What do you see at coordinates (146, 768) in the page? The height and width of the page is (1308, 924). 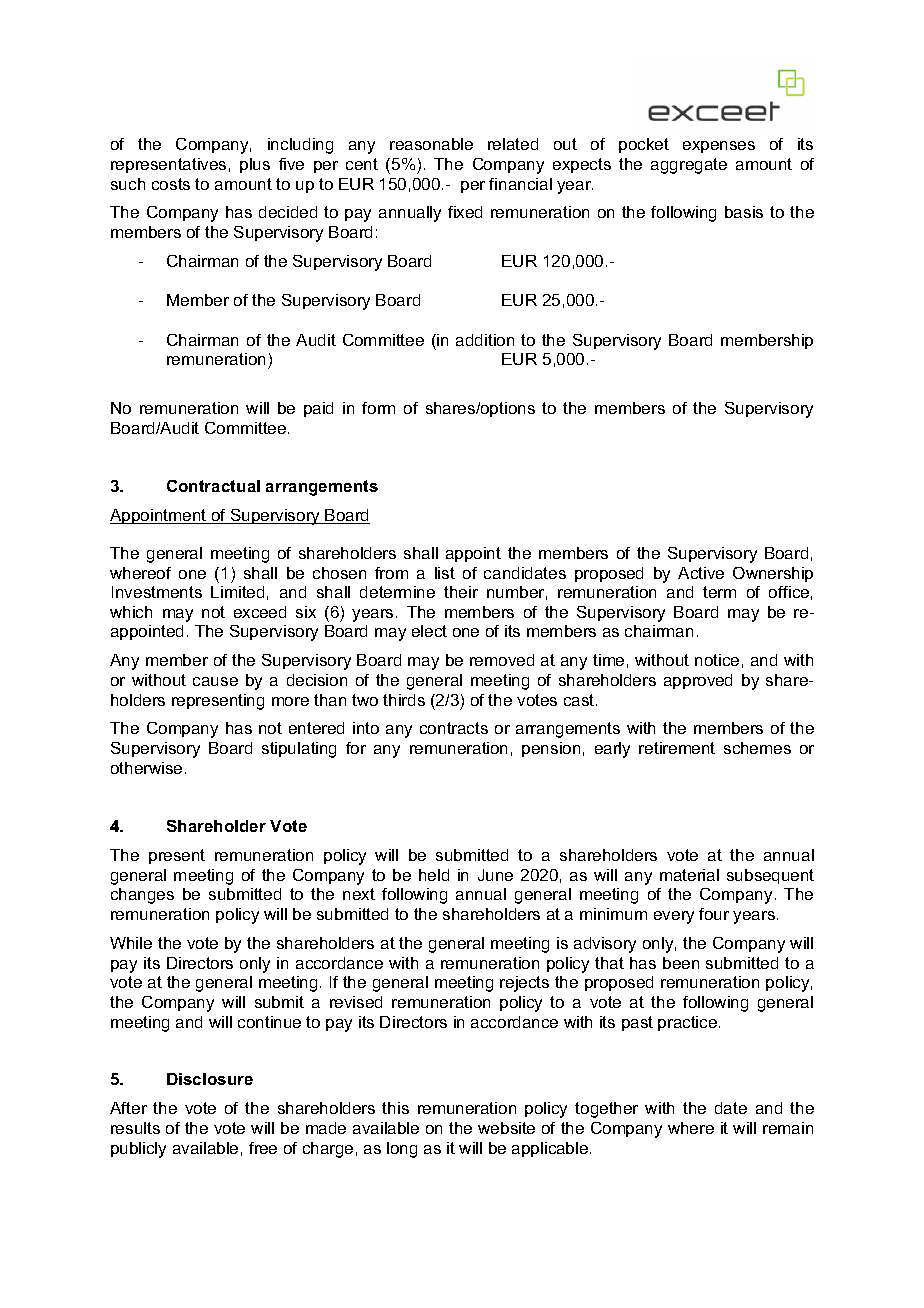 I see `otherwise` at bounding box center [146, 768].
